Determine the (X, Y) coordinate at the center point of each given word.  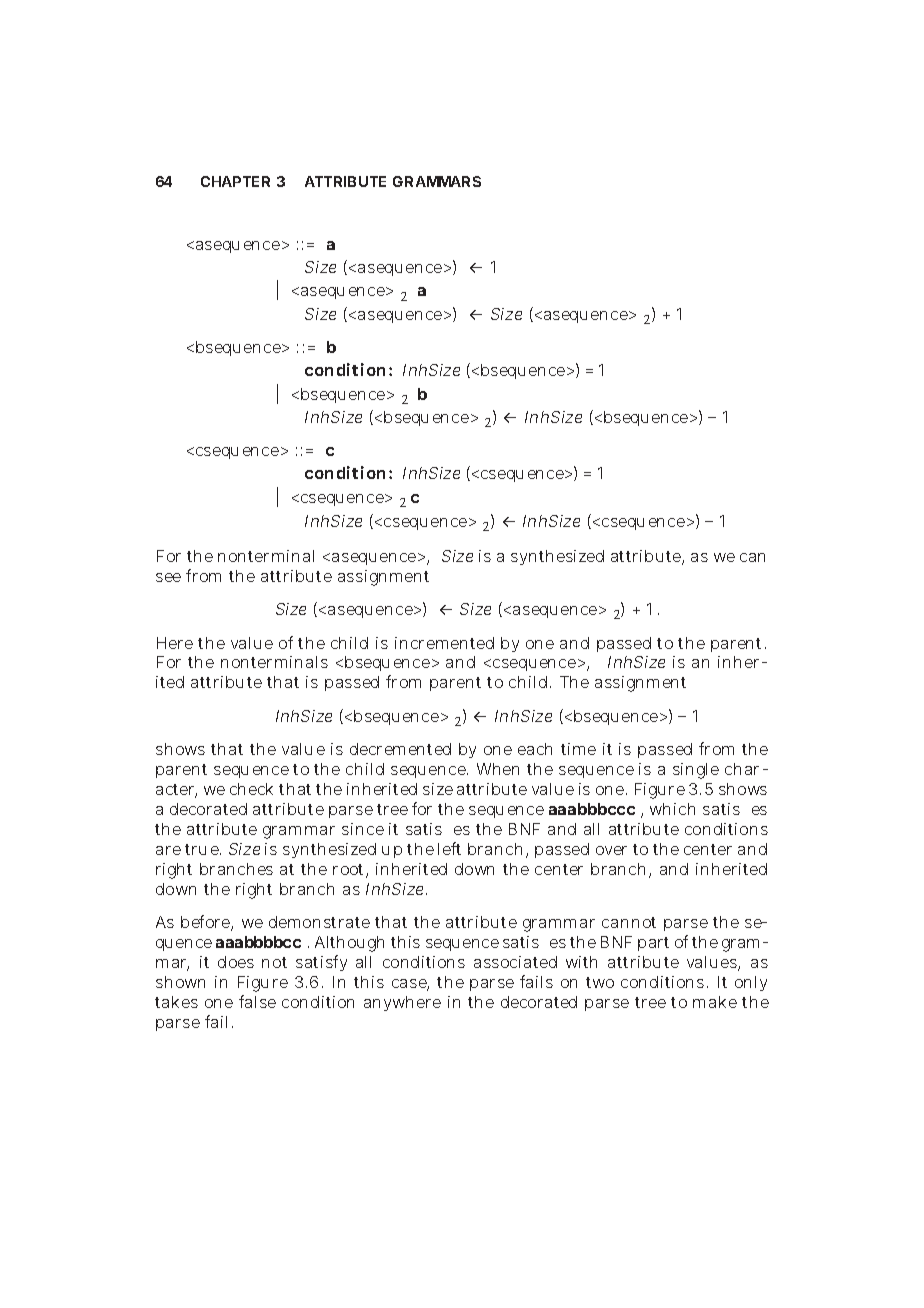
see (168, 577)
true (203, 849)
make (715, 1002)
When (498, 769)
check (251, 789)
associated (515, 962)
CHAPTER (235, 181)
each (535, 749)
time (578, 749)
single (696, 771)
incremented (444, 643)
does (236, 962)
